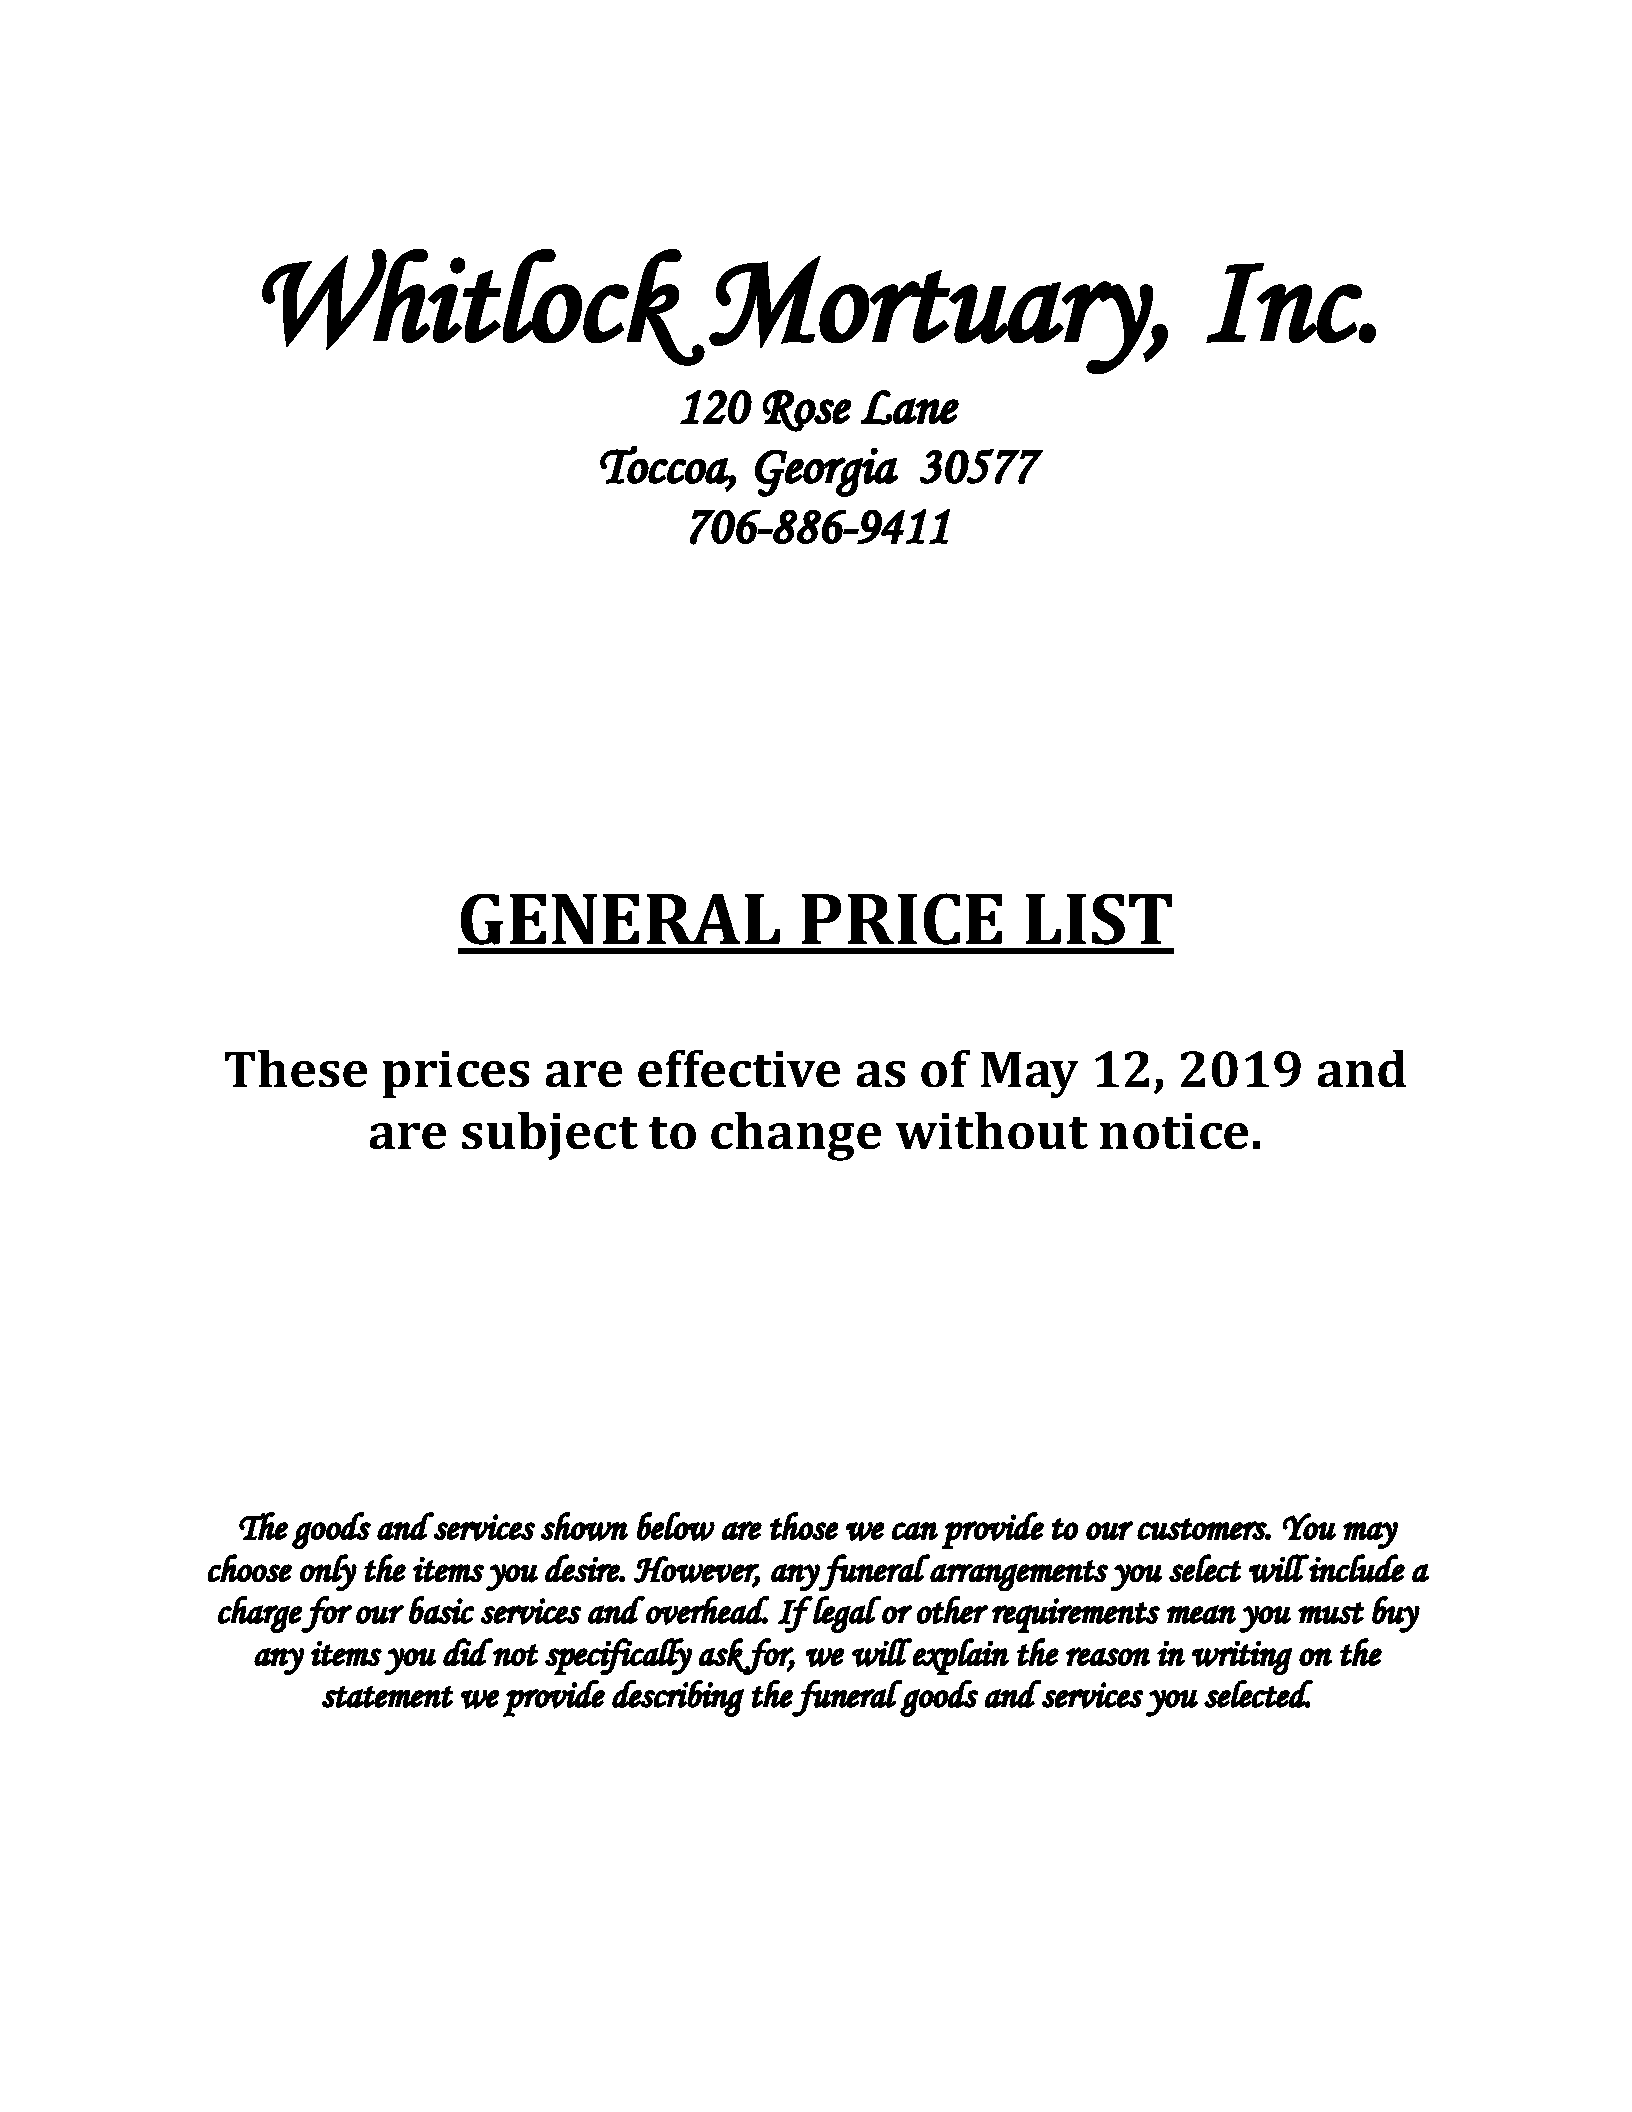 Image resolution: width=1632 pixels, height=2112 pixels. What do you see at coordinates (960, 1656) in the page?
I see `explain` at bounding box center [960, 1656].
